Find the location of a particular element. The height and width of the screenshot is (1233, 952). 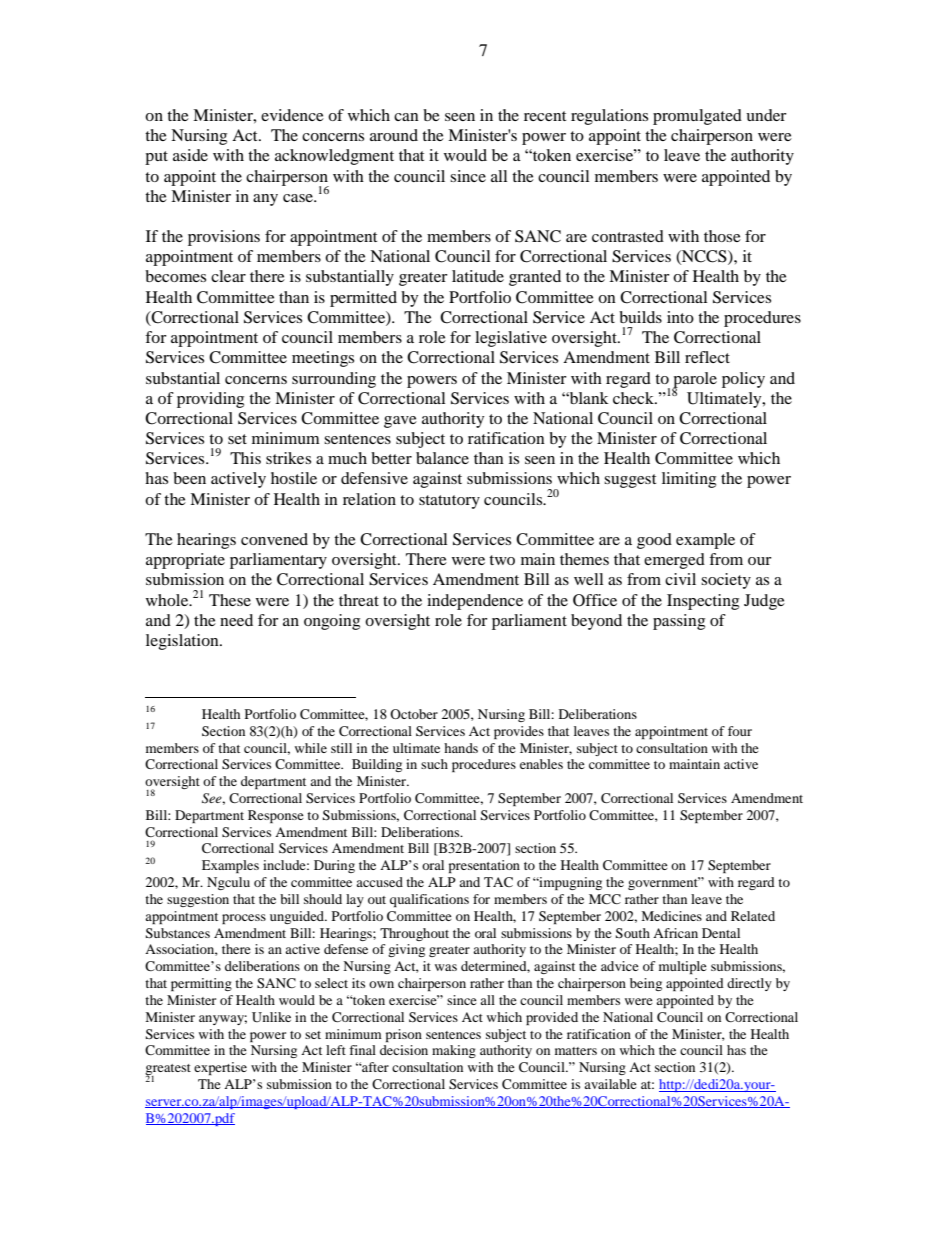

presentation is located at coordinates (484, 866).
